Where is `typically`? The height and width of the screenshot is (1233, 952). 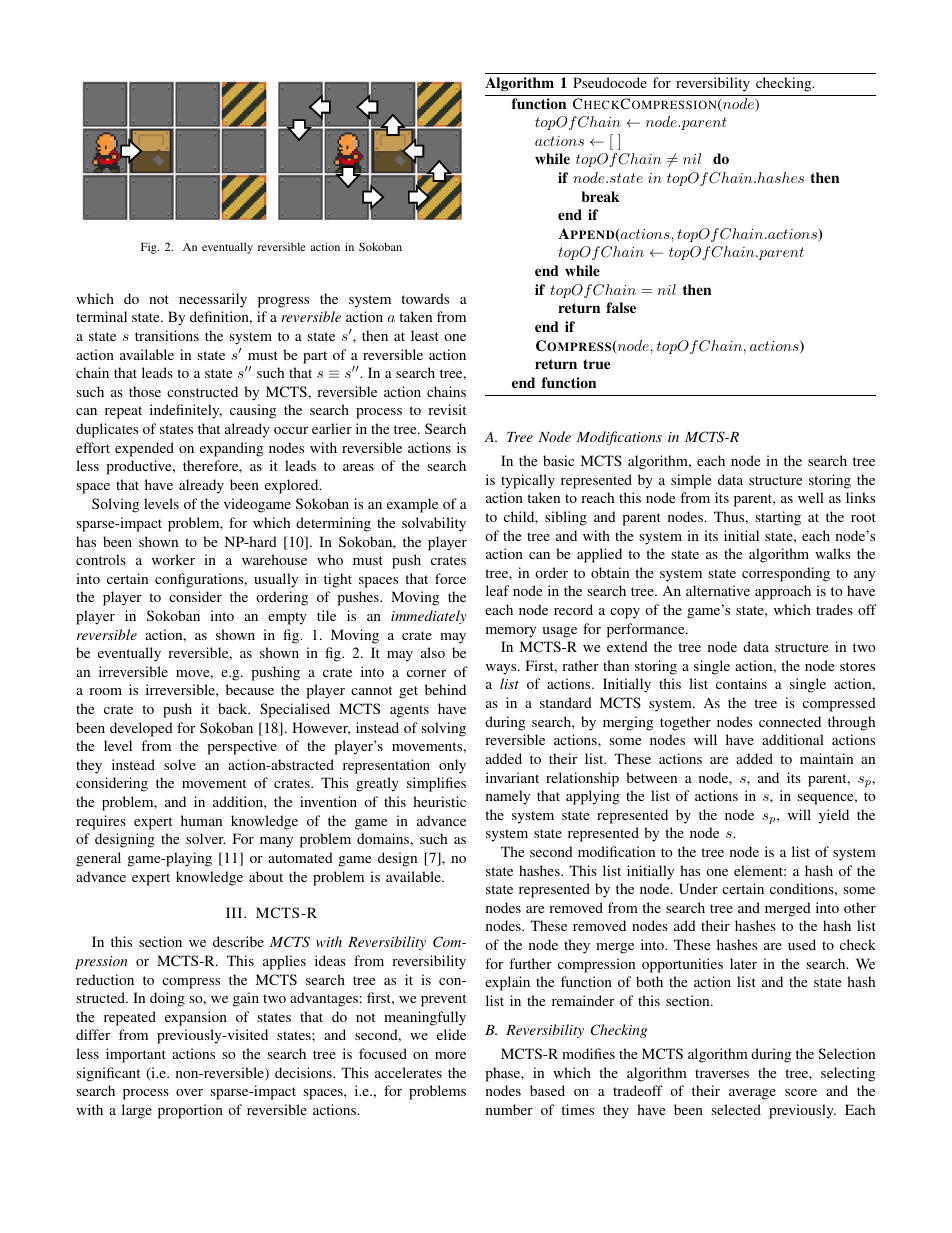
typically is located at coordinates (528, 481).
